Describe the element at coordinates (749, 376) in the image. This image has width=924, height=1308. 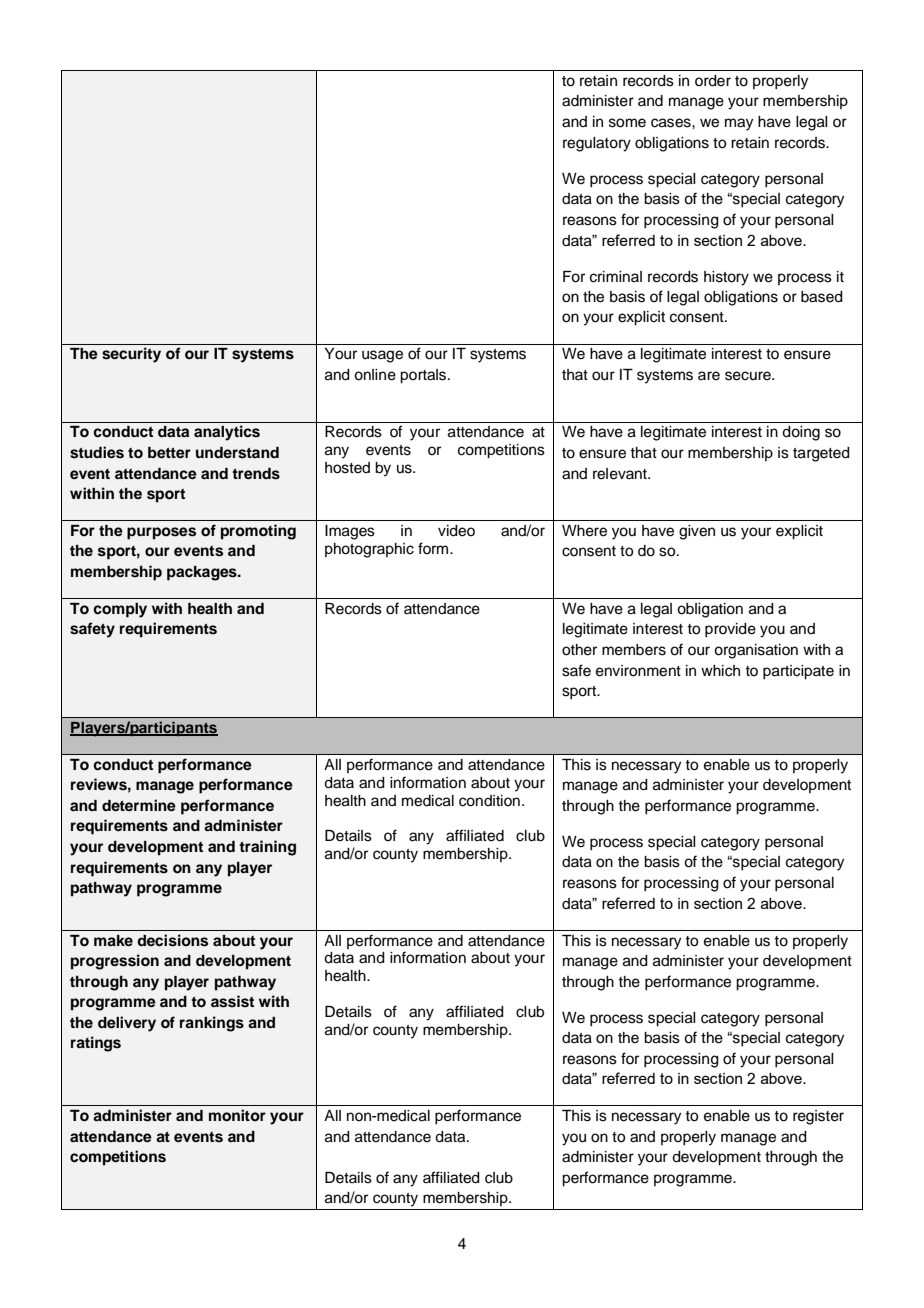
I see `secure` at that location.
